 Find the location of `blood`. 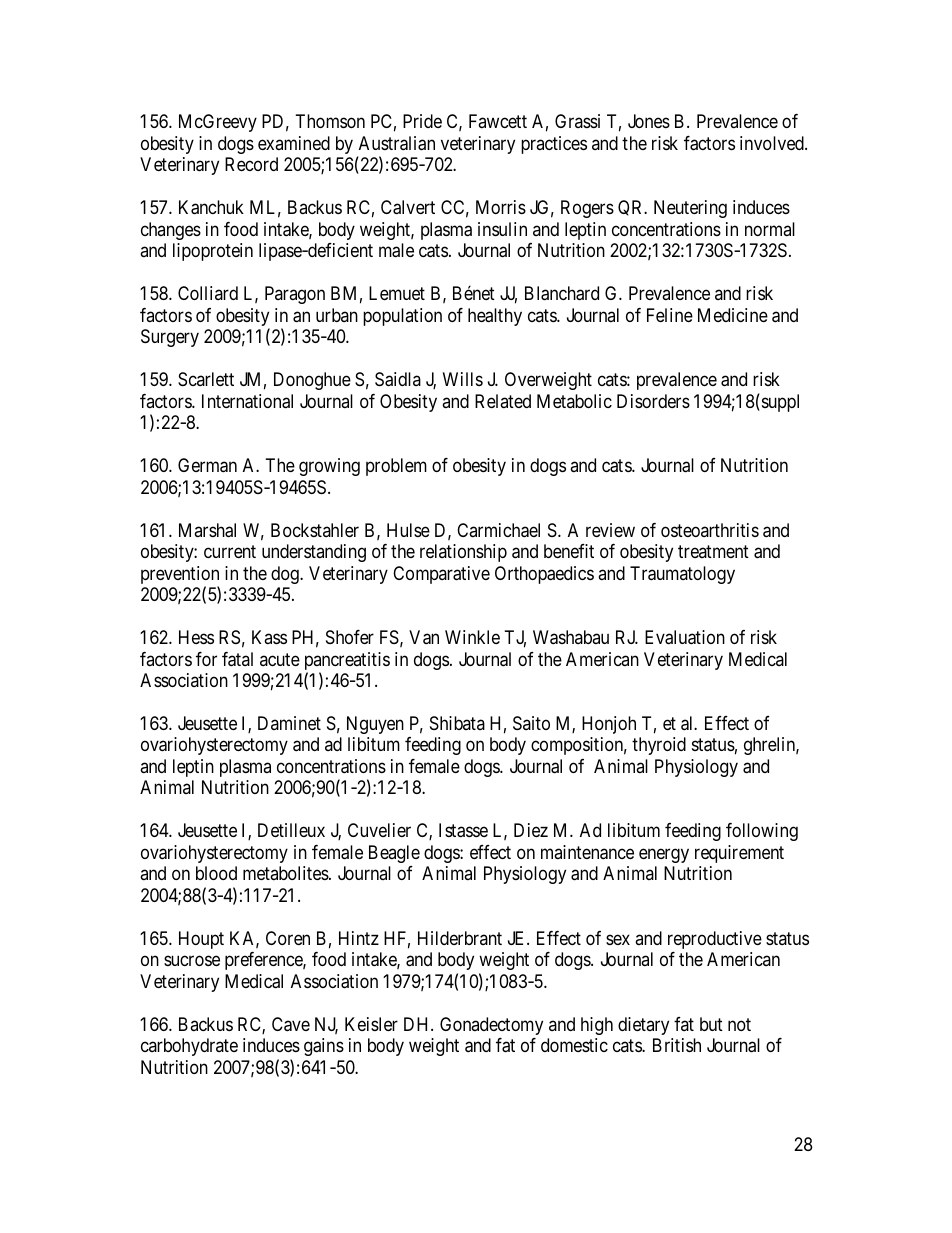

blood is located at coordinates (216, 873).
